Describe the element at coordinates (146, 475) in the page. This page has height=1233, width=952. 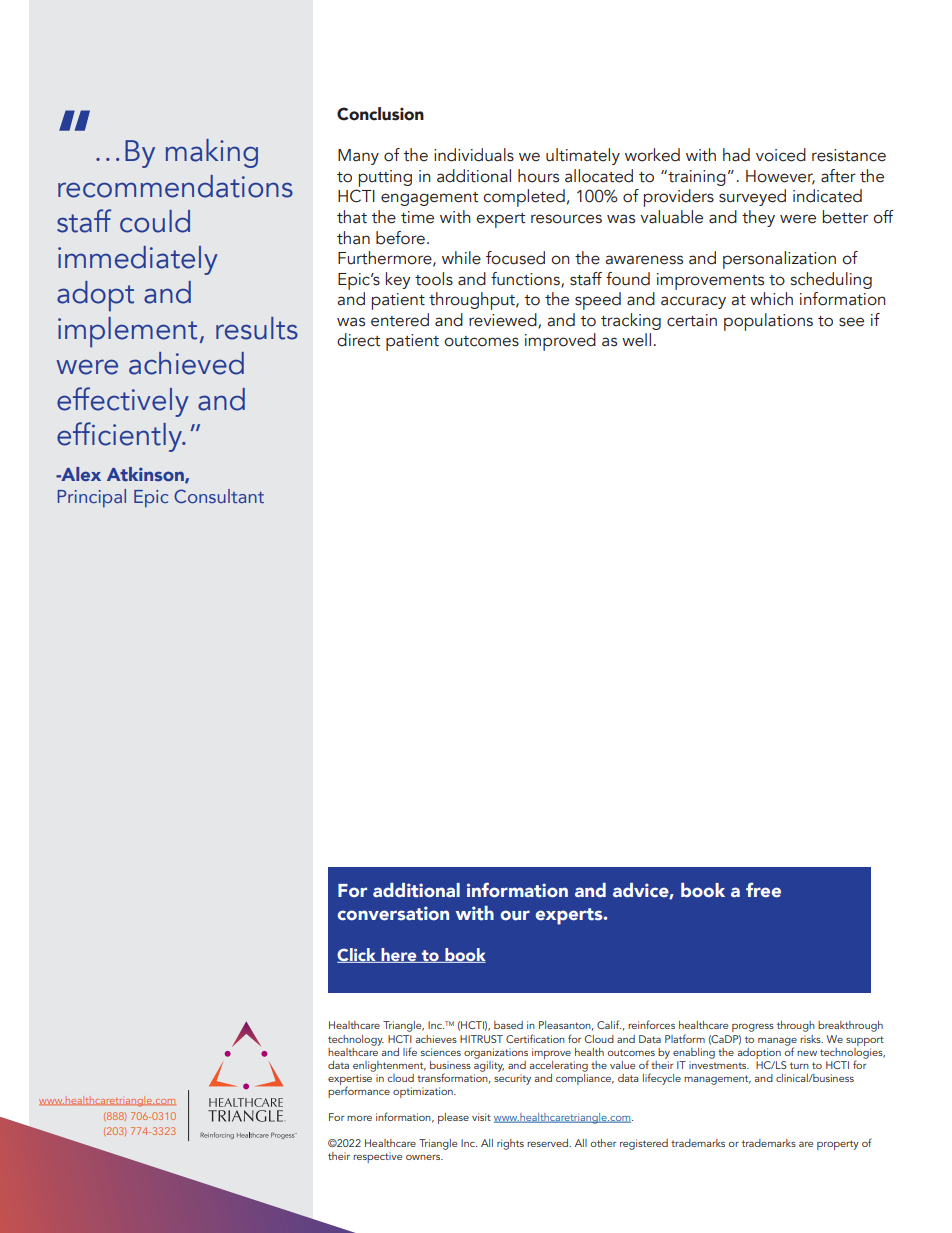
I see `Atkinson` at that location.
